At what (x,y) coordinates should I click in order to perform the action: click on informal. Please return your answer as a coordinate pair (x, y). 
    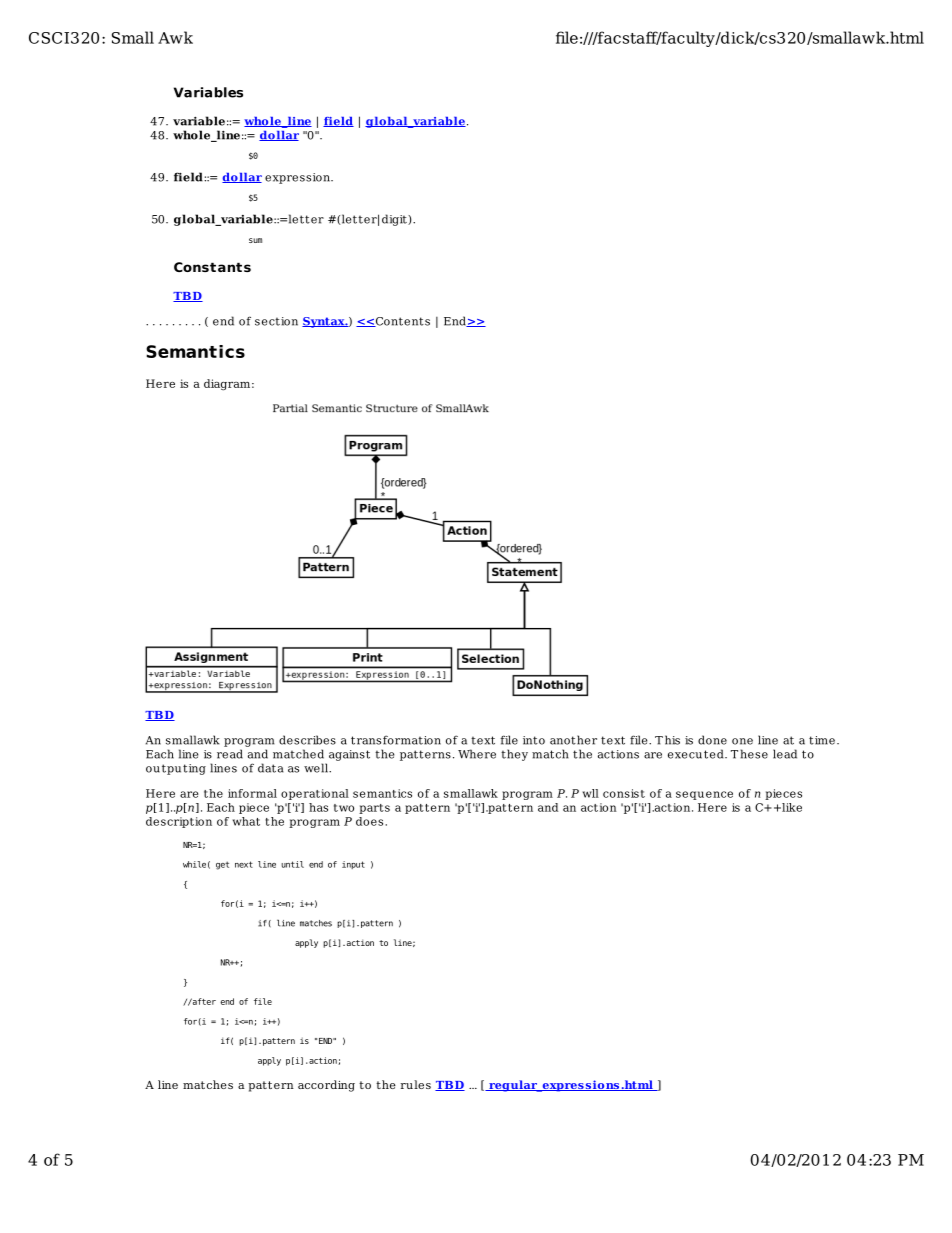
    Looking at the image, I should click on (252, 793).
